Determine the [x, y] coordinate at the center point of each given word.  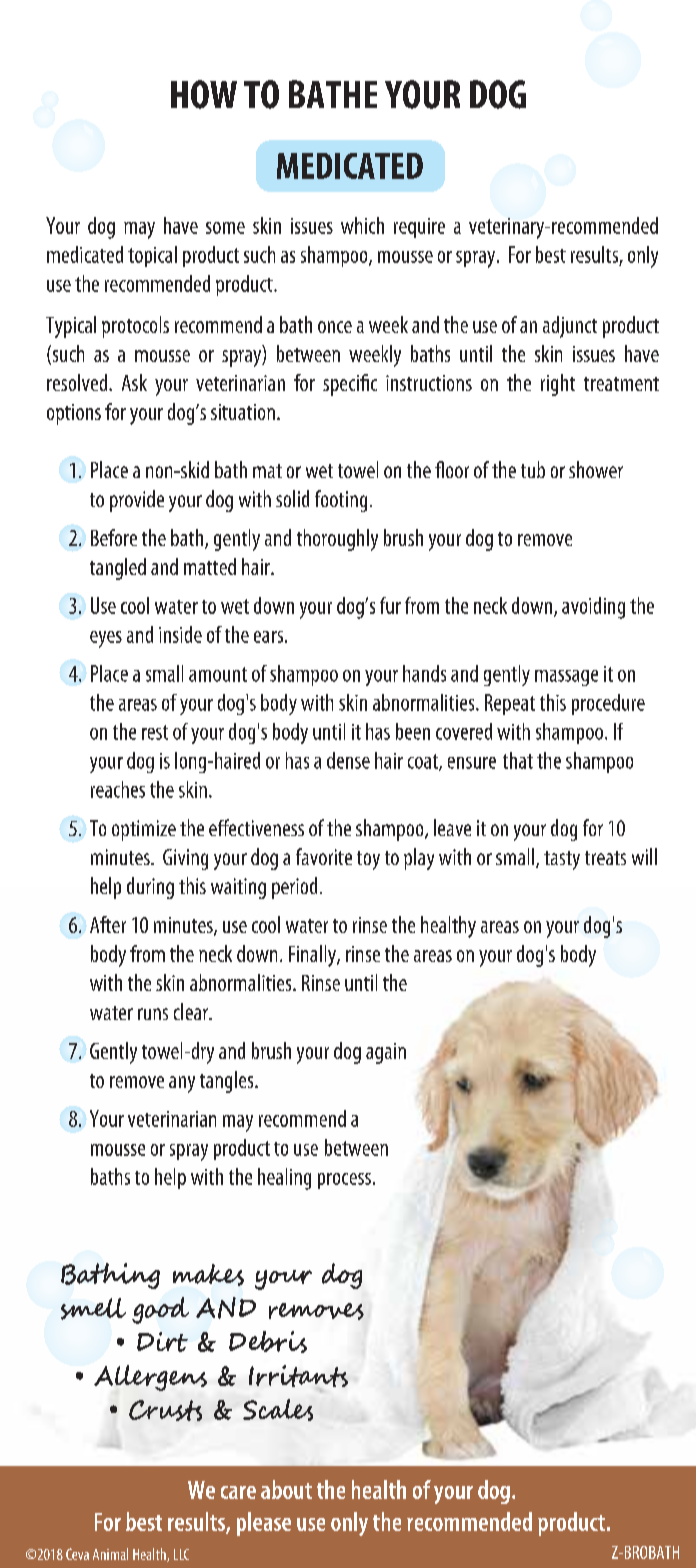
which [362, 225]
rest [155, 732]
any [182, 1084]
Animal [110, 1554]
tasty [562, 860]
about [286, 1489]
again [386, 1053]
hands [424, 673]
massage [566, 678]
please [264, 1524]
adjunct [570, 327]
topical [152, 256]
